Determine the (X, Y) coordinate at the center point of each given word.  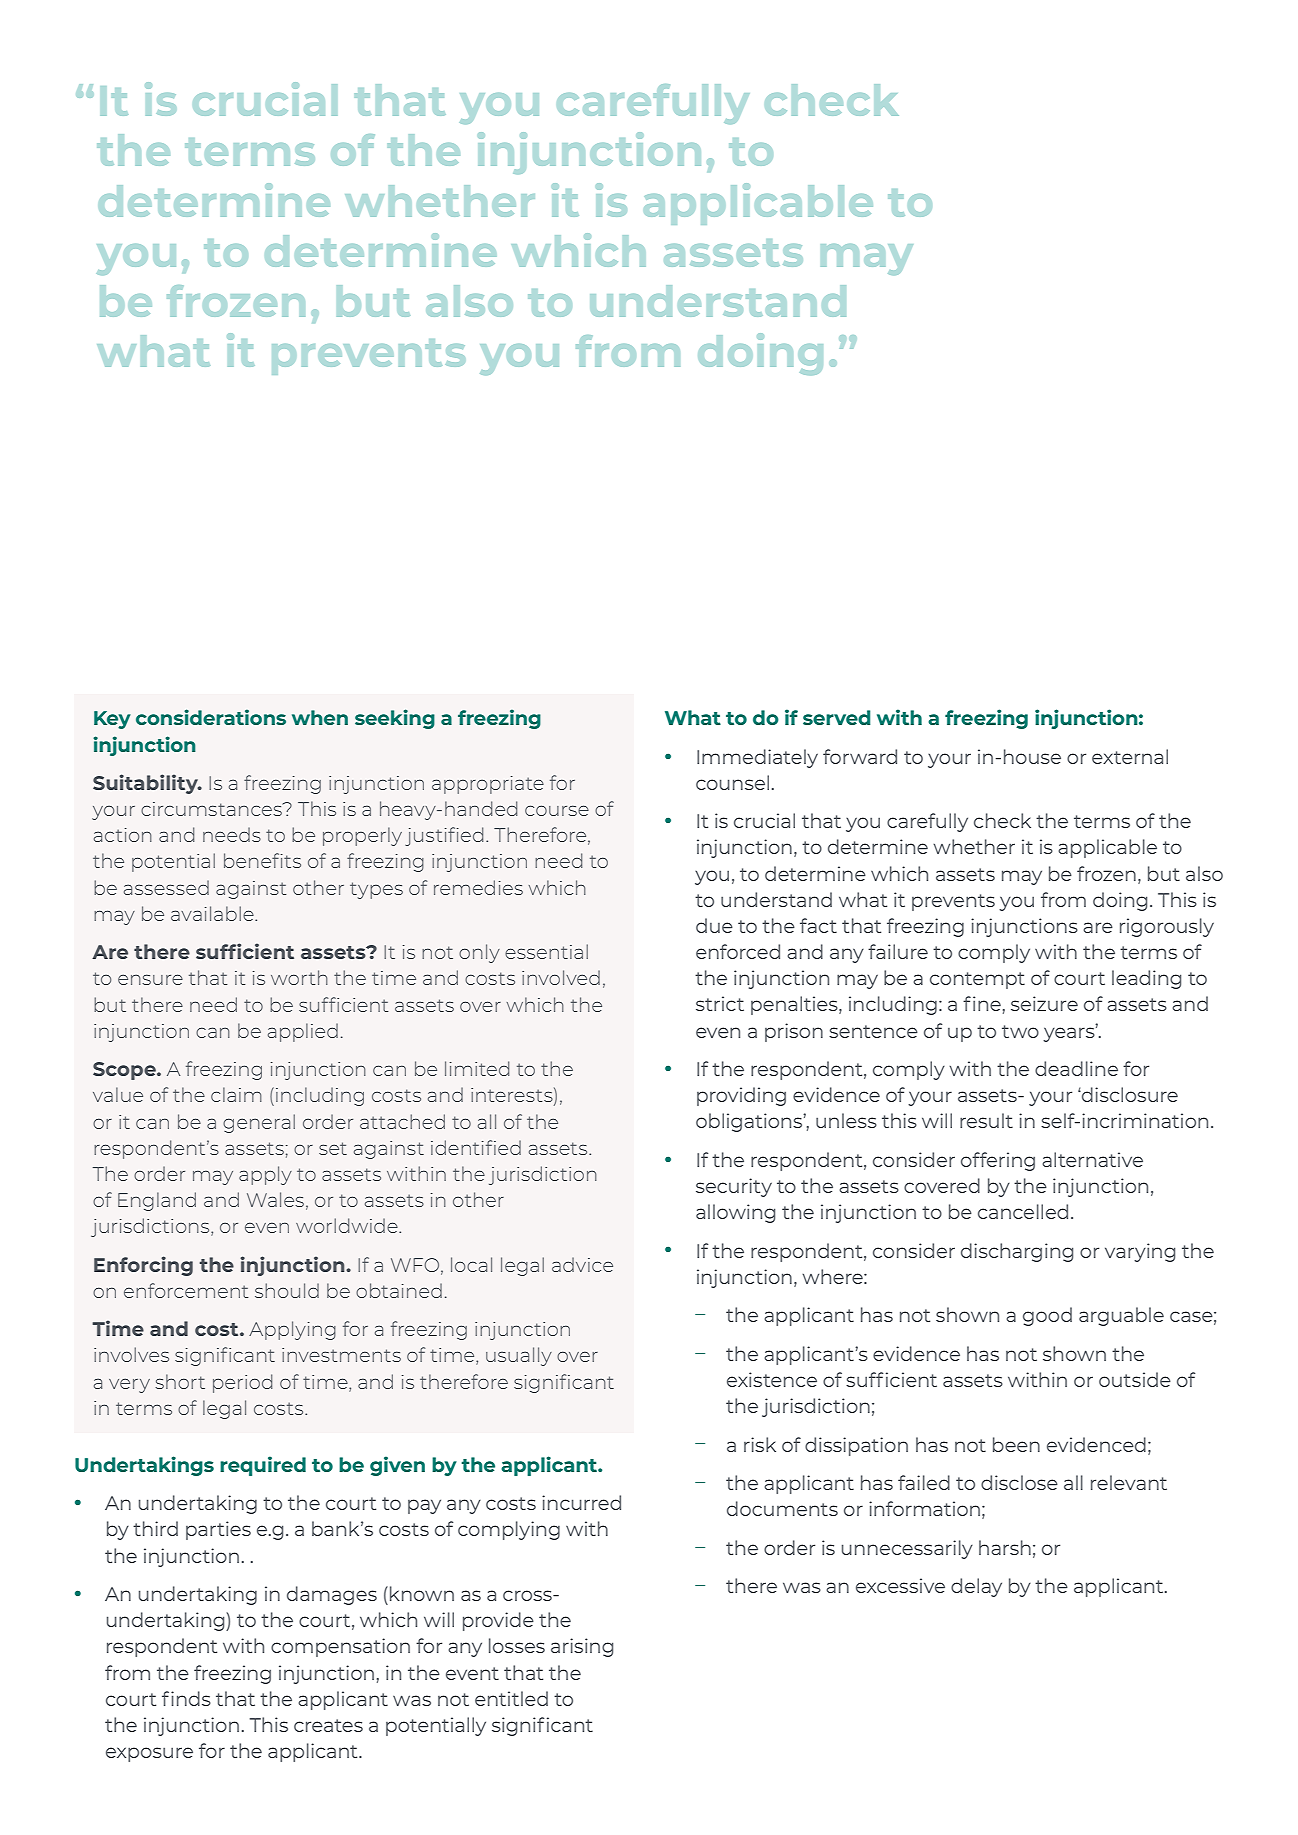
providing (741, 1096)
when (320, 717)
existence (772, 1379)
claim (236, 1094)
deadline (1076, 1068)
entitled (511, 1698)
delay (976, 1587)
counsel (732, 782)
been (1016, 1444)
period (242, 1383)
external (1130, 756)
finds (186, 1698)
